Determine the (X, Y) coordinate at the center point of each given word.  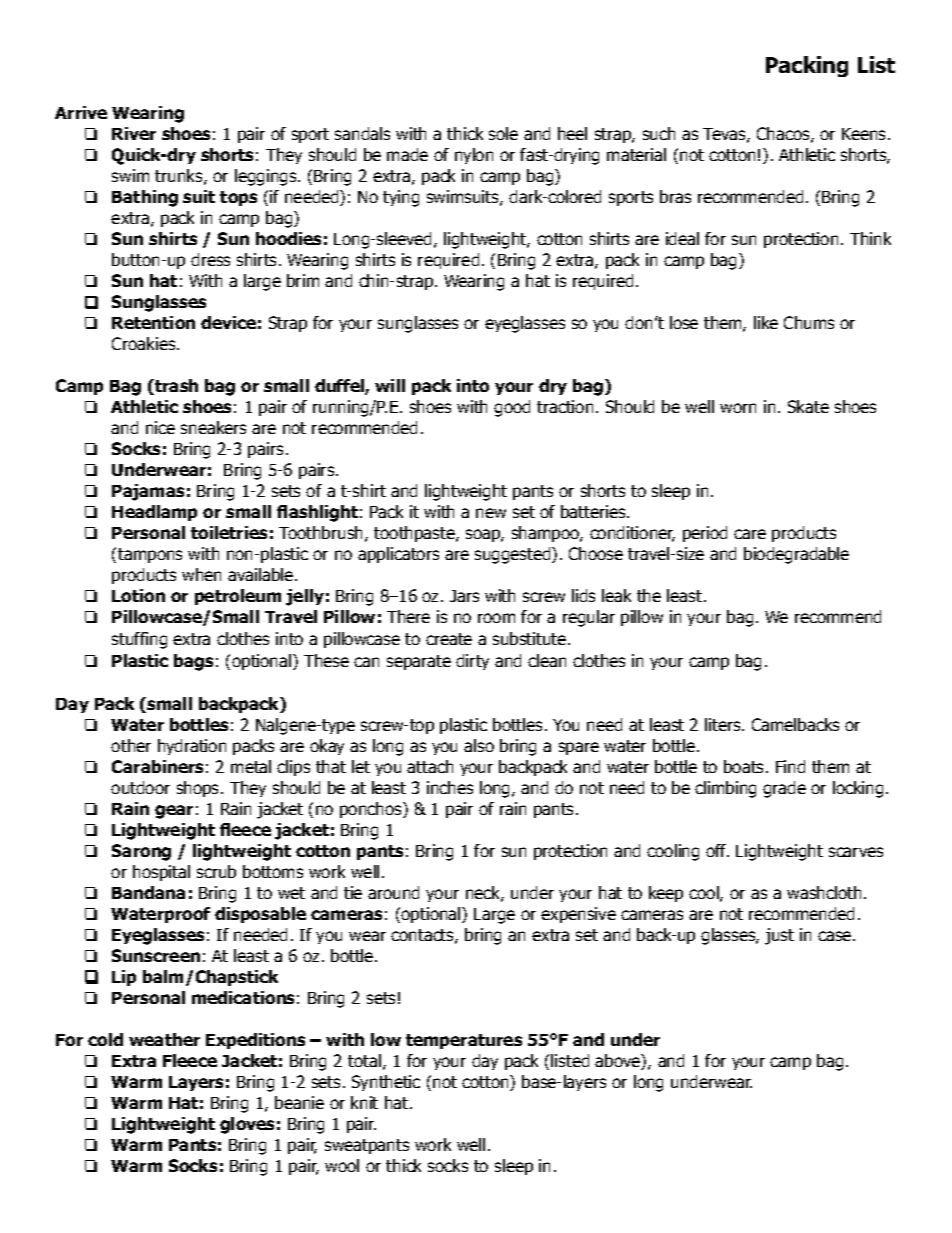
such (659, 133)
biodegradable (796, 555)
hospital (161, 873)
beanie (299, 1102)
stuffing (139, 640)
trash (175, 387)
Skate (808, 406)
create (449, 639)
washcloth (824, 892)
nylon (474, 156)
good (512, 408)
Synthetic (386, 1083)
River (134, 133)
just (779, 936)
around (393, 892)
